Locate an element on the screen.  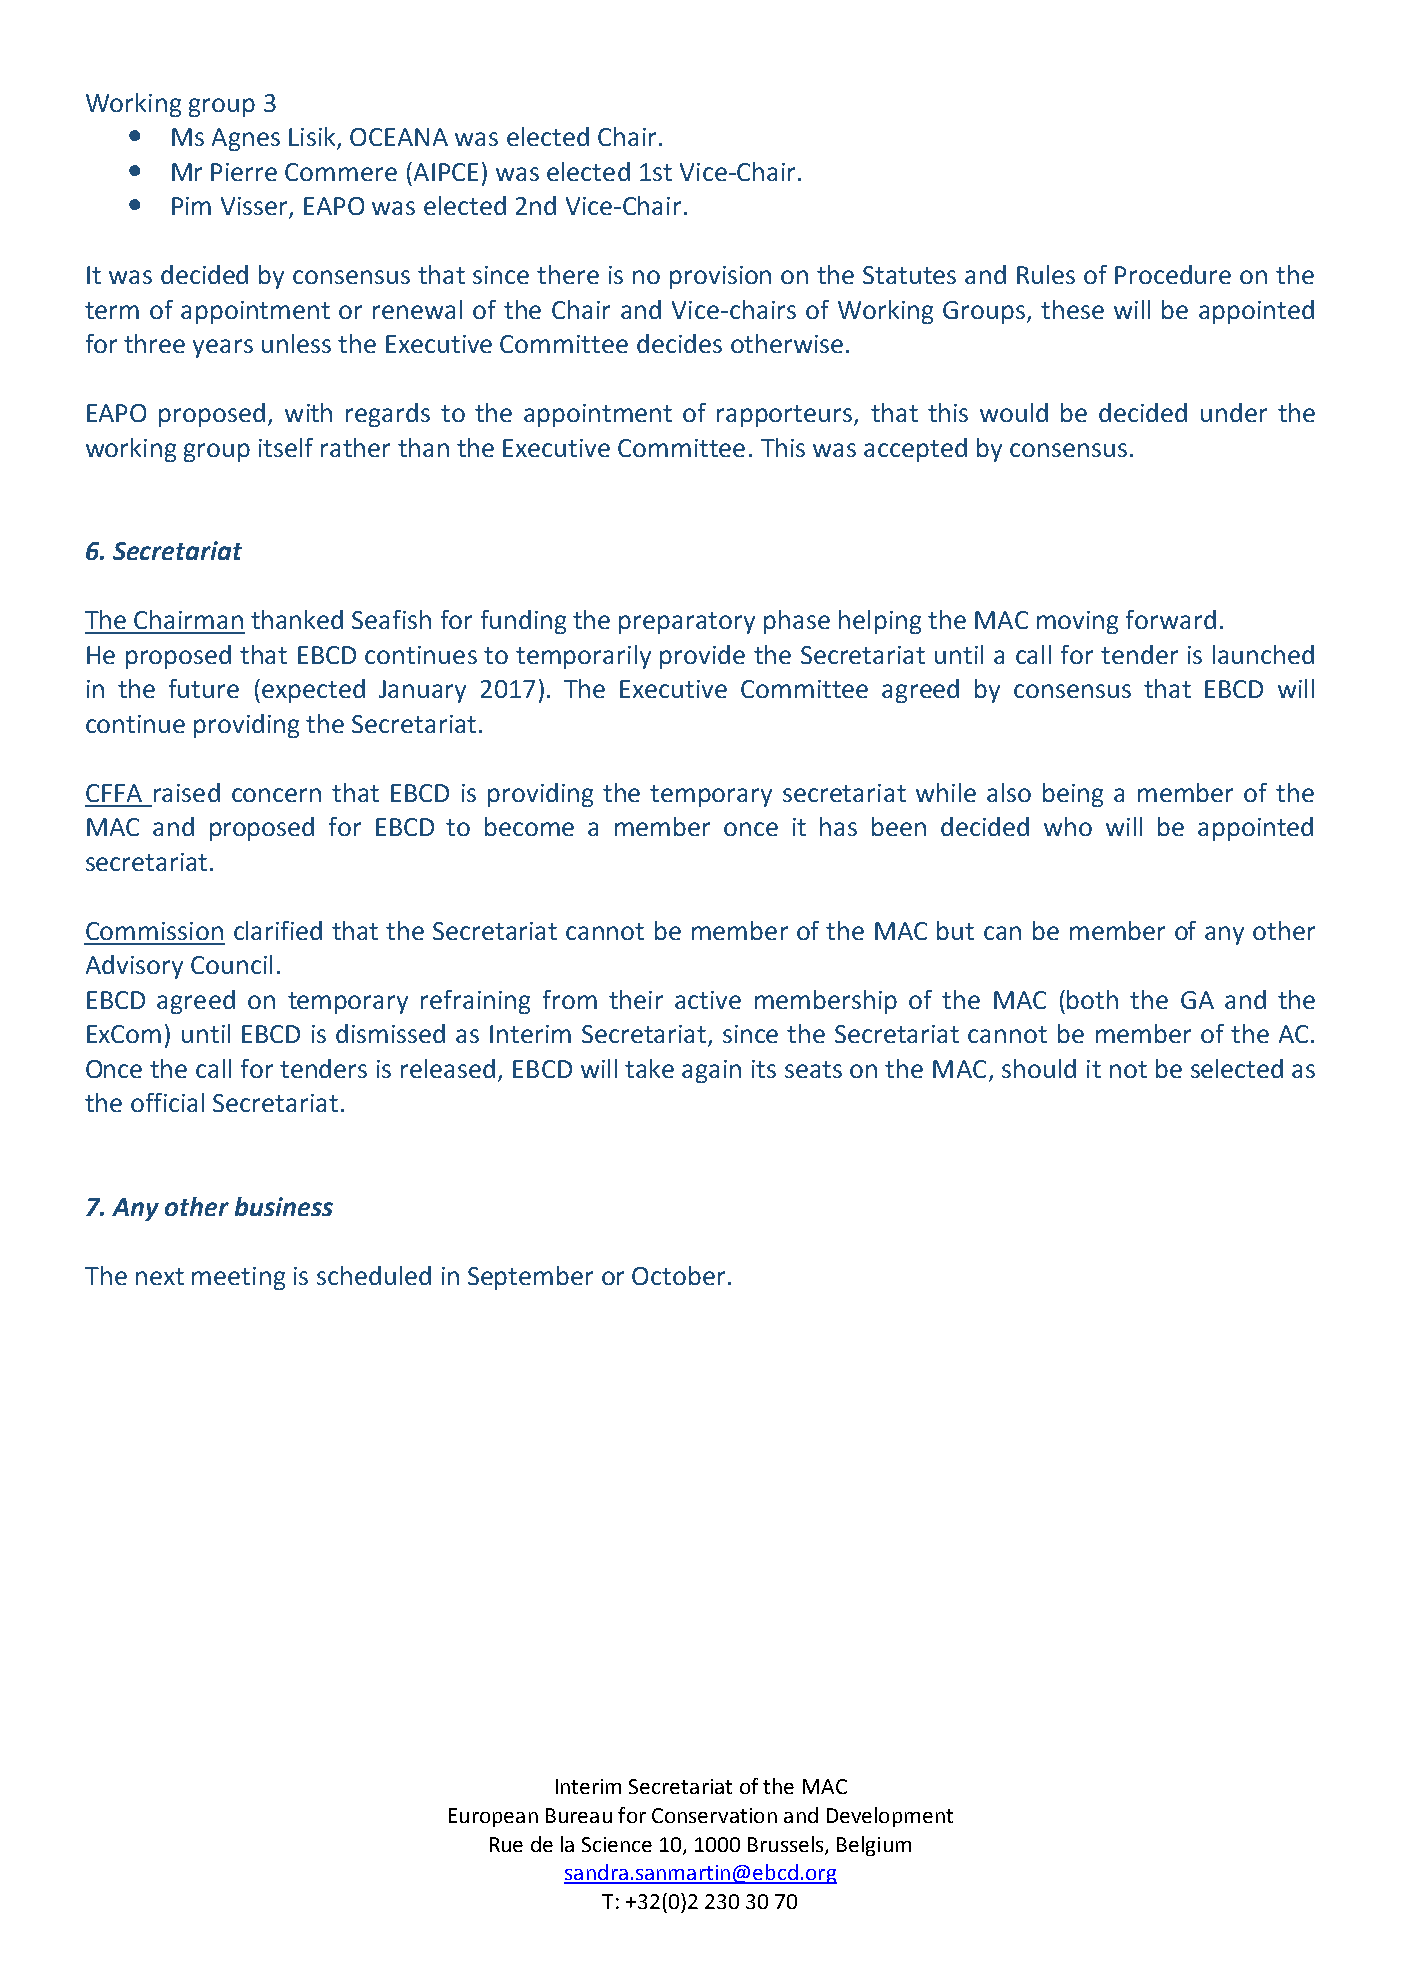
Procedure is located at coordinates (1173, 274).
